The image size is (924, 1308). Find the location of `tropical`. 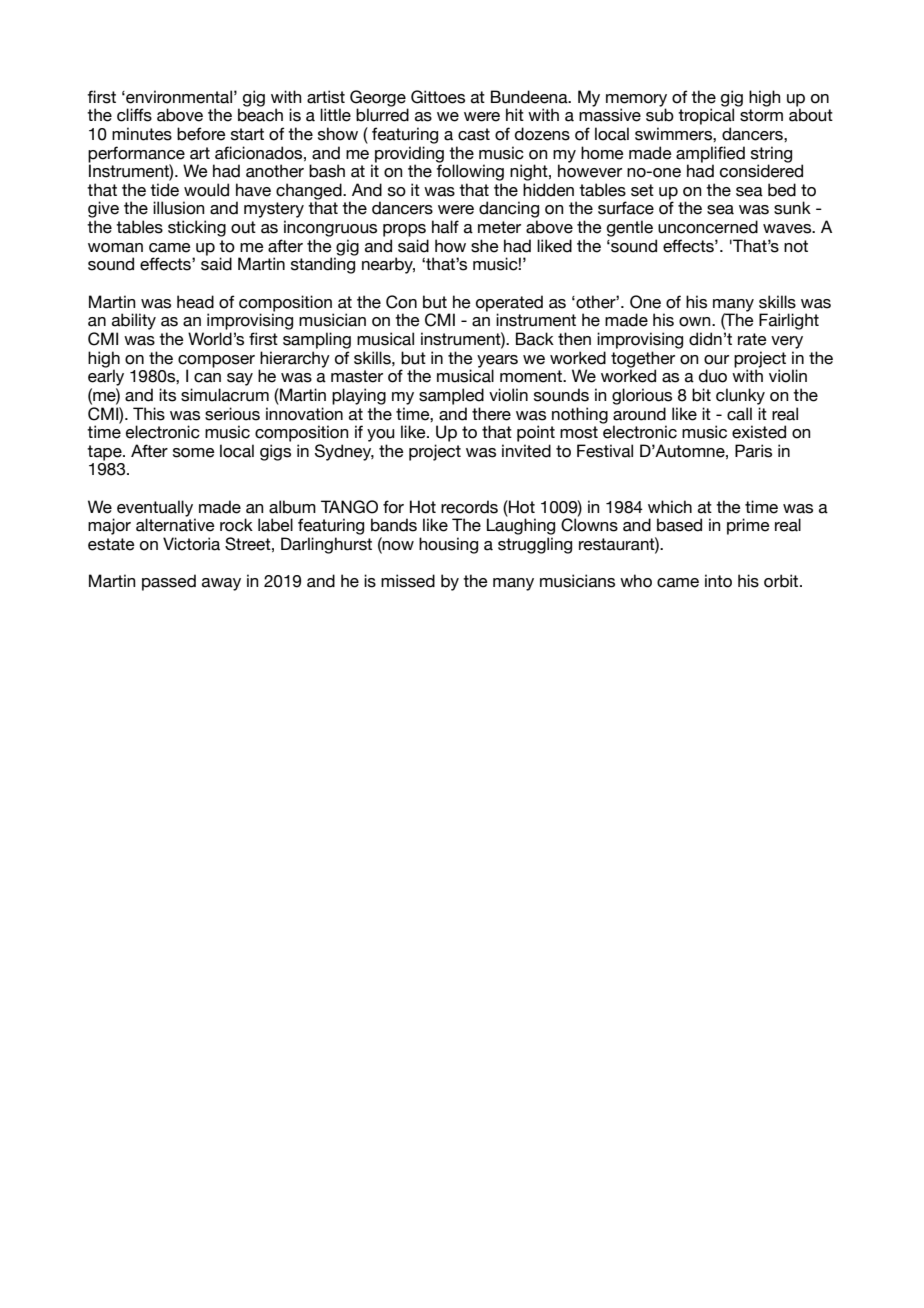

tropical is located at coordinates (706, 116).
